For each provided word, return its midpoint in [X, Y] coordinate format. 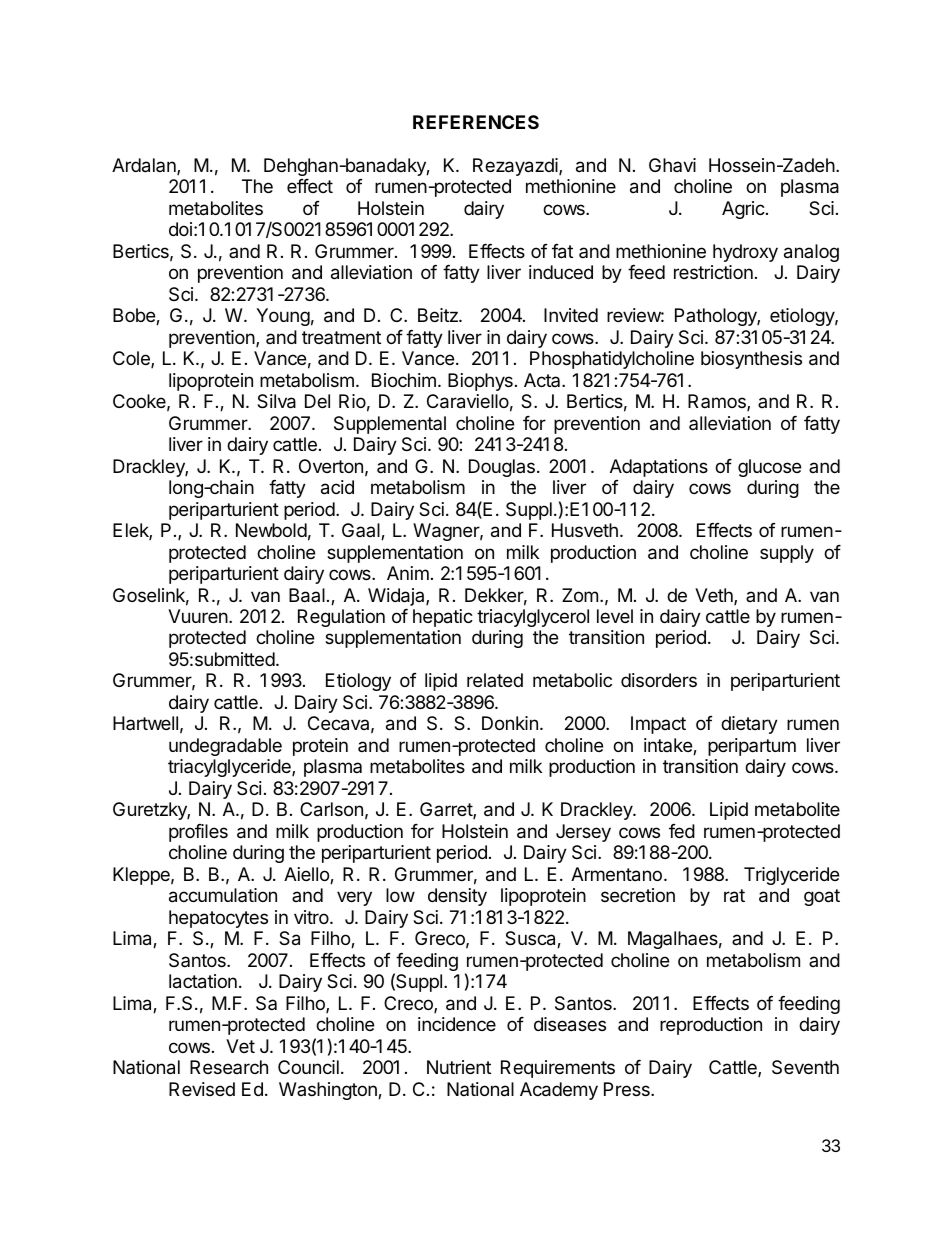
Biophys [480, 382]
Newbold [271, 530]
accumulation [223, 895]
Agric [744, 210]
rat [734, 896]
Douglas [502, 468]
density [457, 897]
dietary [749, 725]
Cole [132, 359]
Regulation [341, 618]
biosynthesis [751, 360]
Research [229, 1067]
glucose [769, 468]
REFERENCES [476, 122]
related [495, 680]
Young [283, 317]
